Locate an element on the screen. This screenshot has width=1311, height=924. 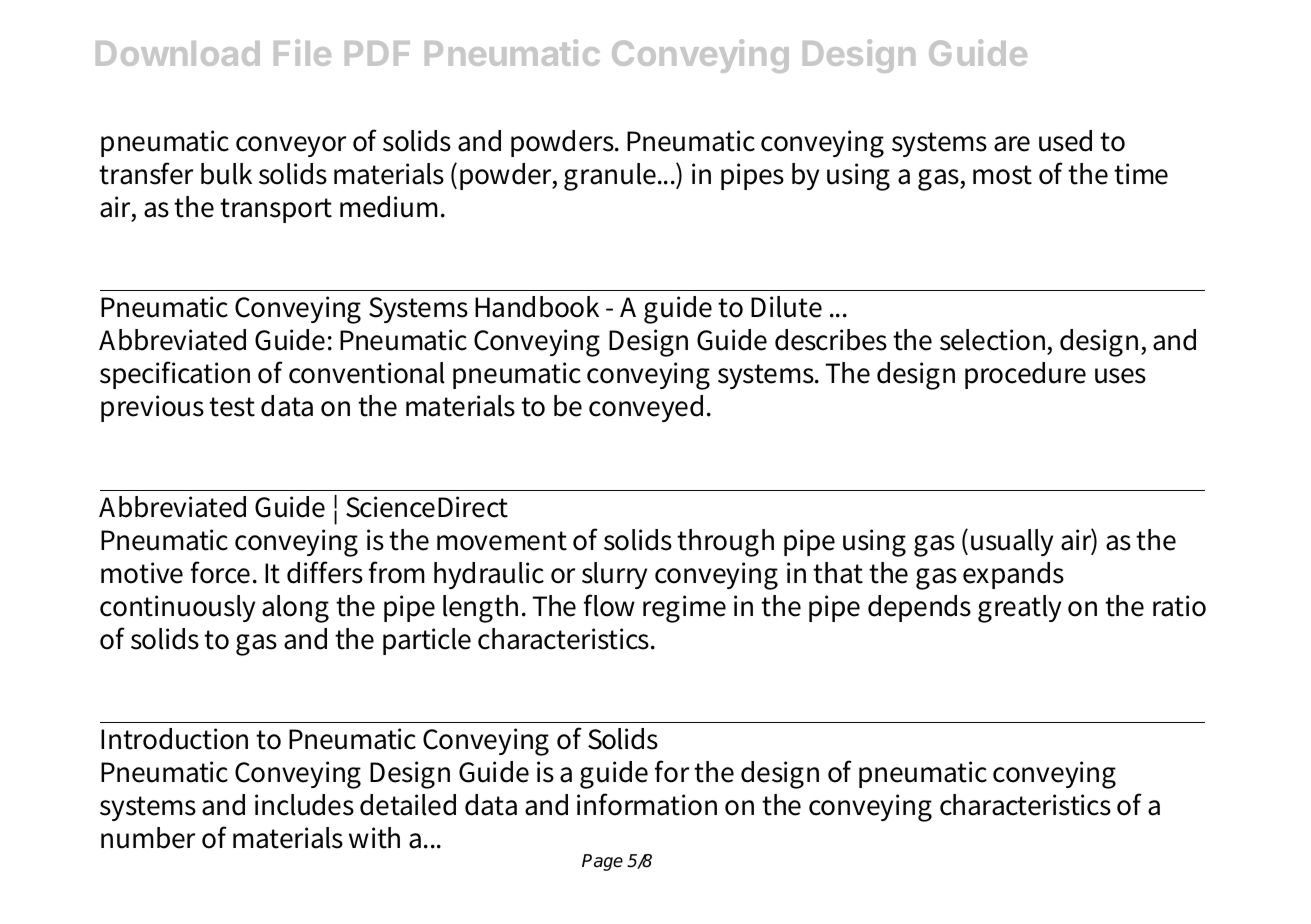
Page is located at coordinates (602, 862).
